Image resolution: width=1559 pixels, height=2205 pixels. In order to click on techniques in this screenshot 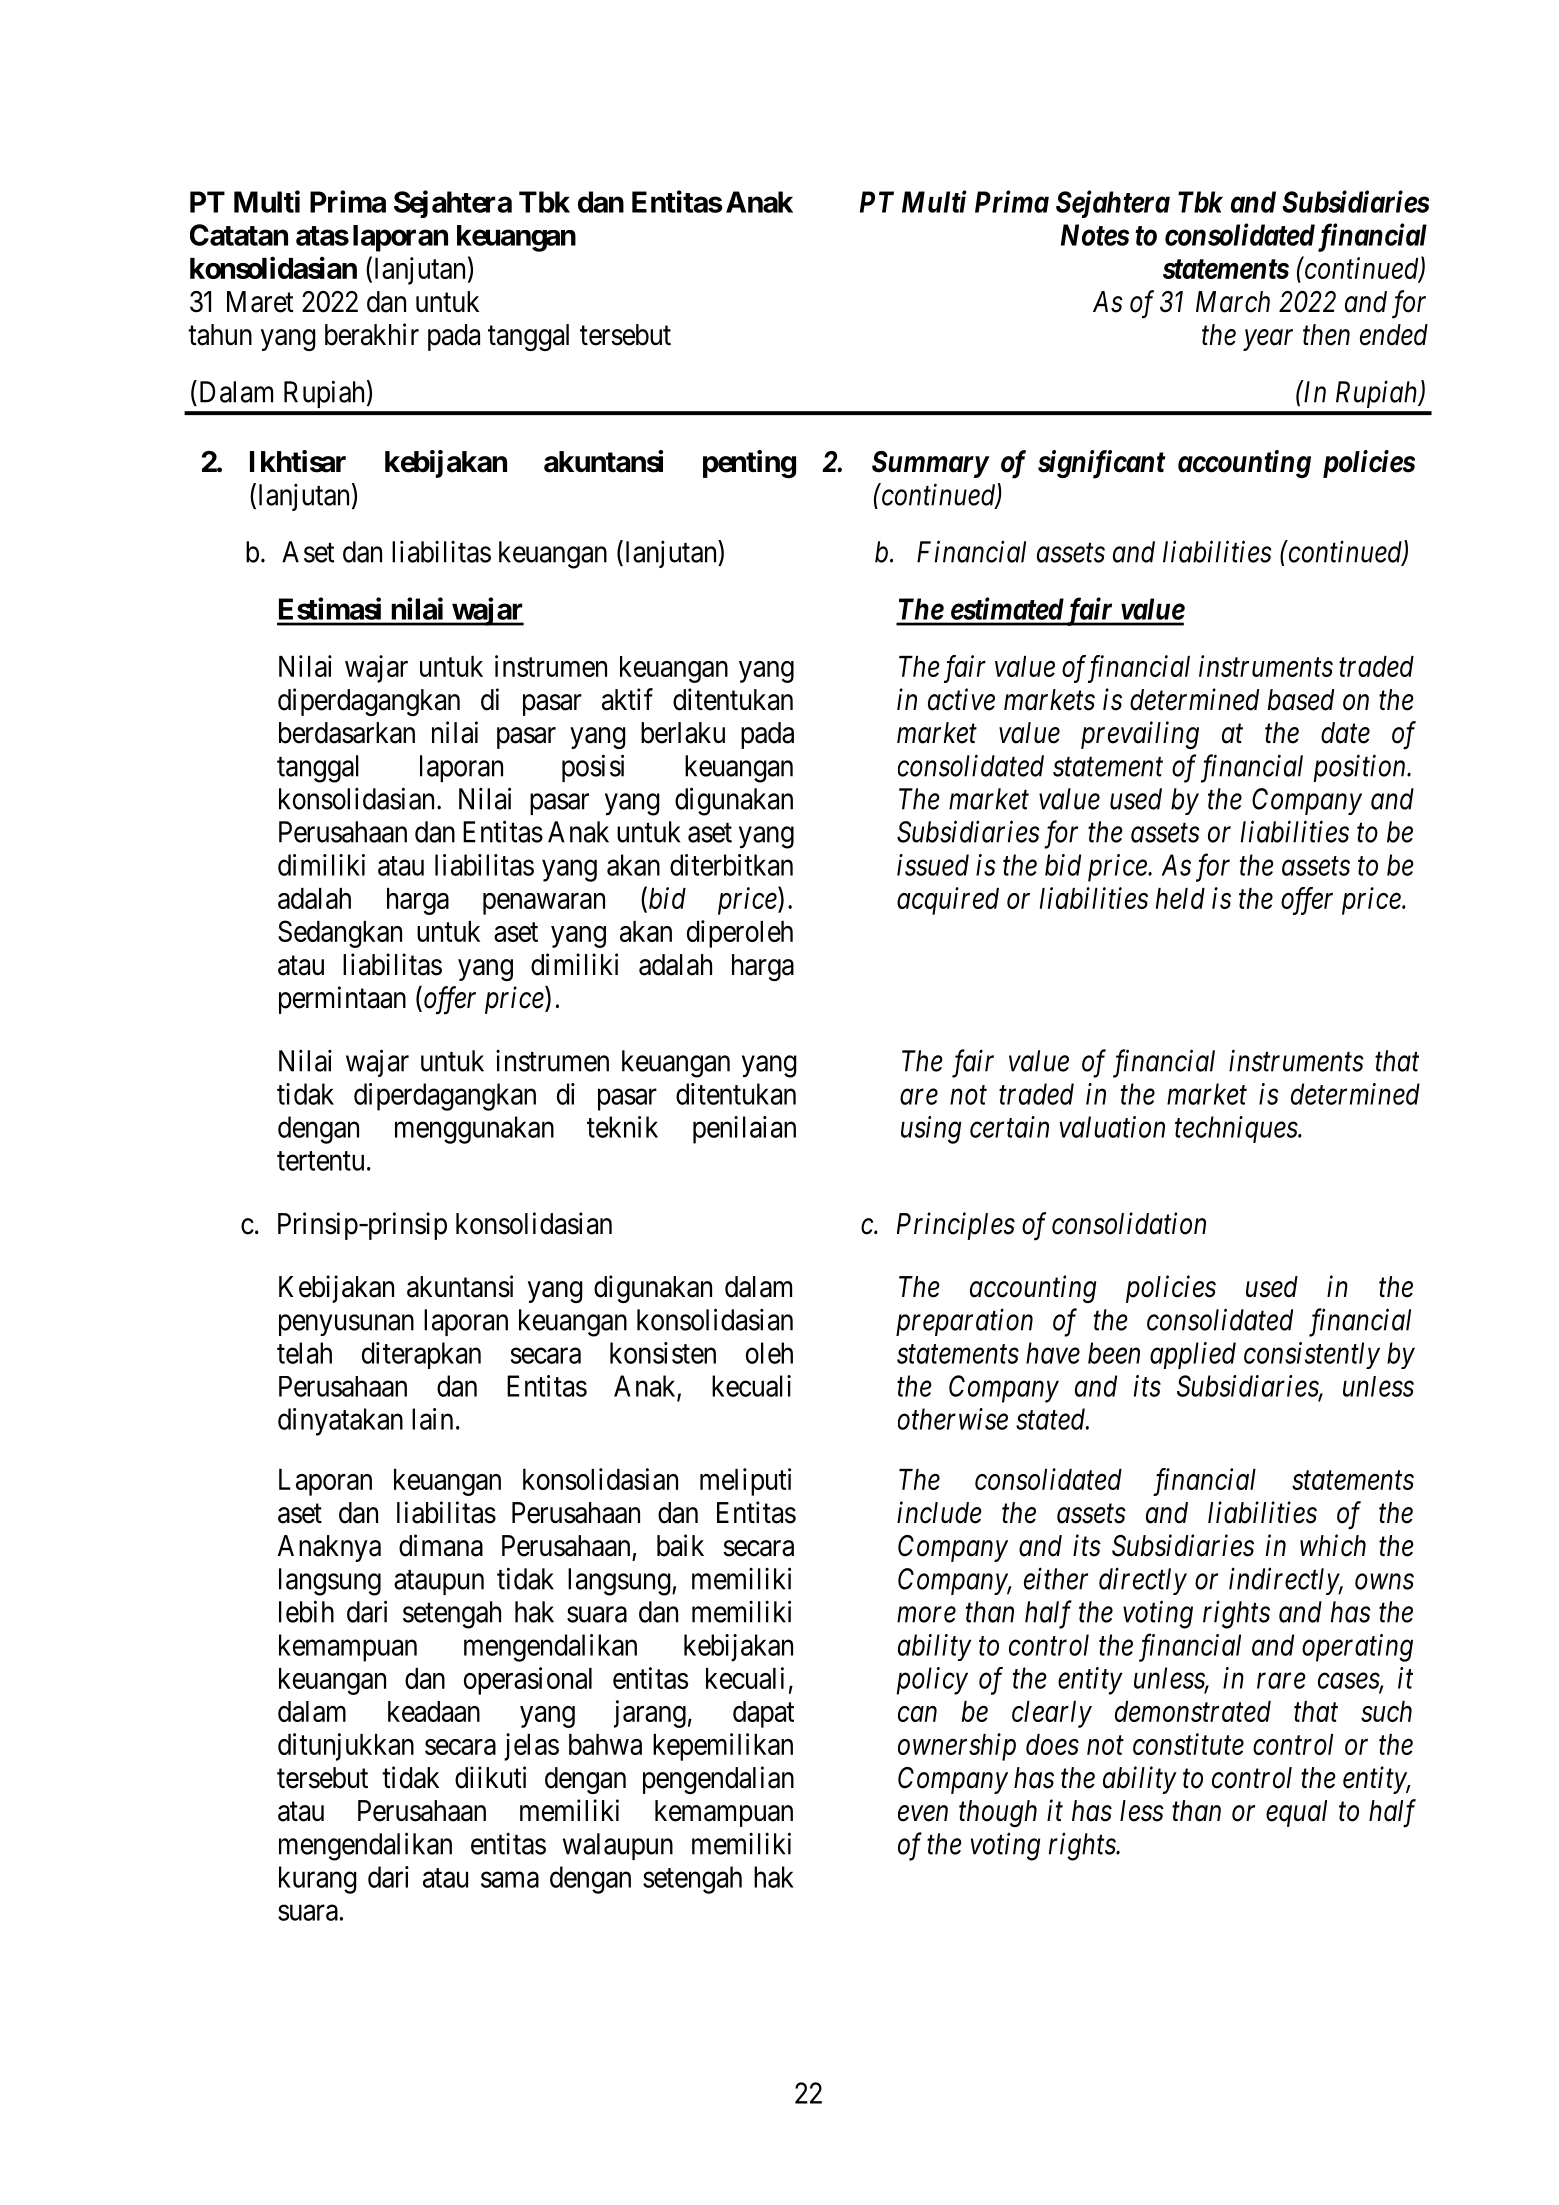, I will do `click(1237, 1129)`.
